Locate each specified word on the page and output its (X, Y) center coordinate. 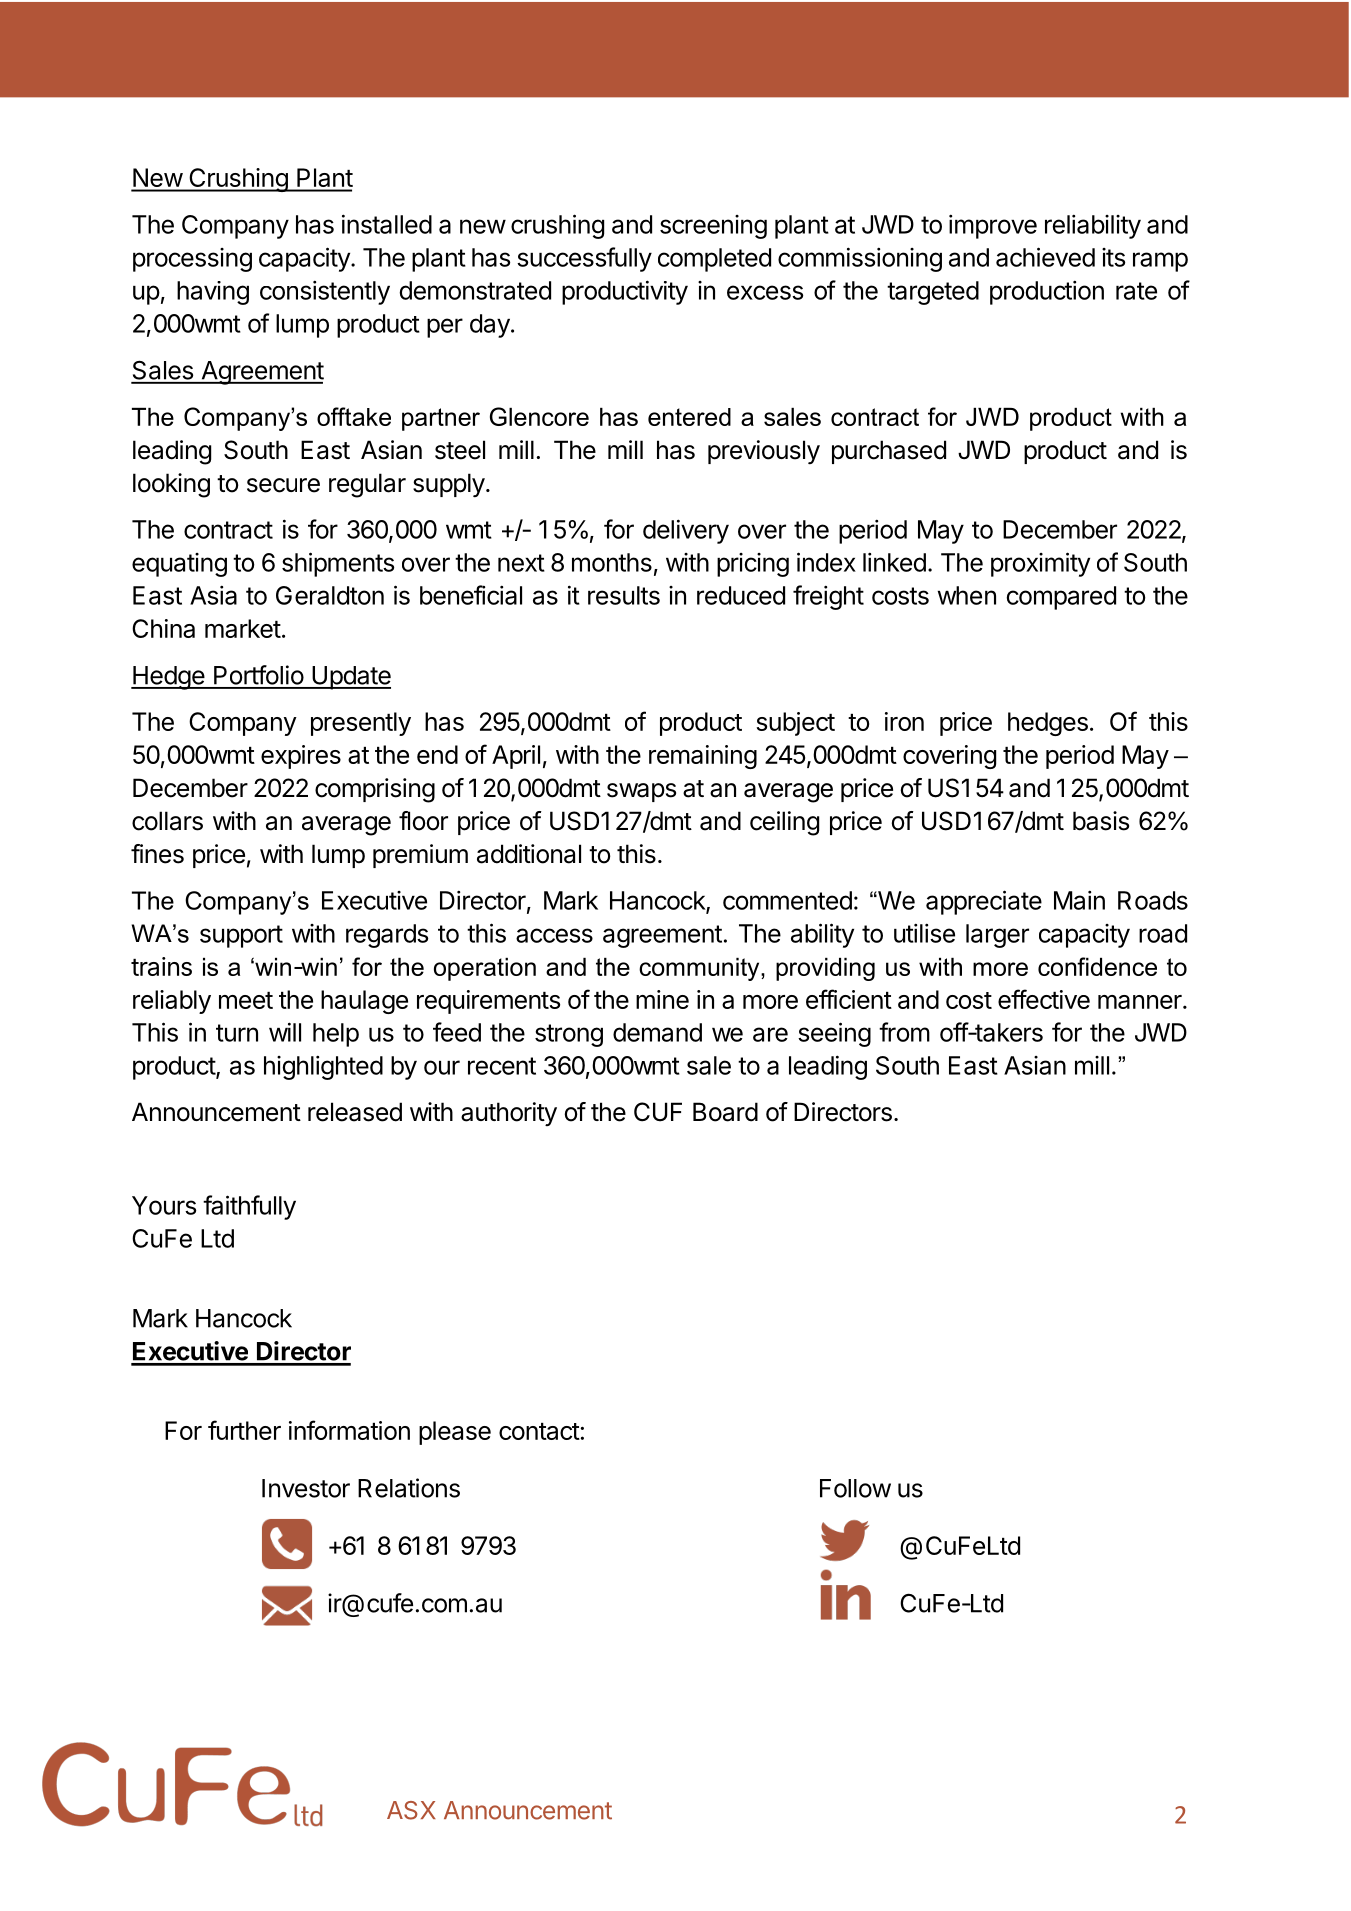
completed (714, 260)
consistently (325, 292)
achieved (1045, 257)
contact (539, 1431)
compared (1061, 598)
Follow (855, 1488)
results (624, 595)
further (244, 1430)
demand (657, 1032)
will (285, 1032)
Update (350, 678)
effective (1044, 999)
